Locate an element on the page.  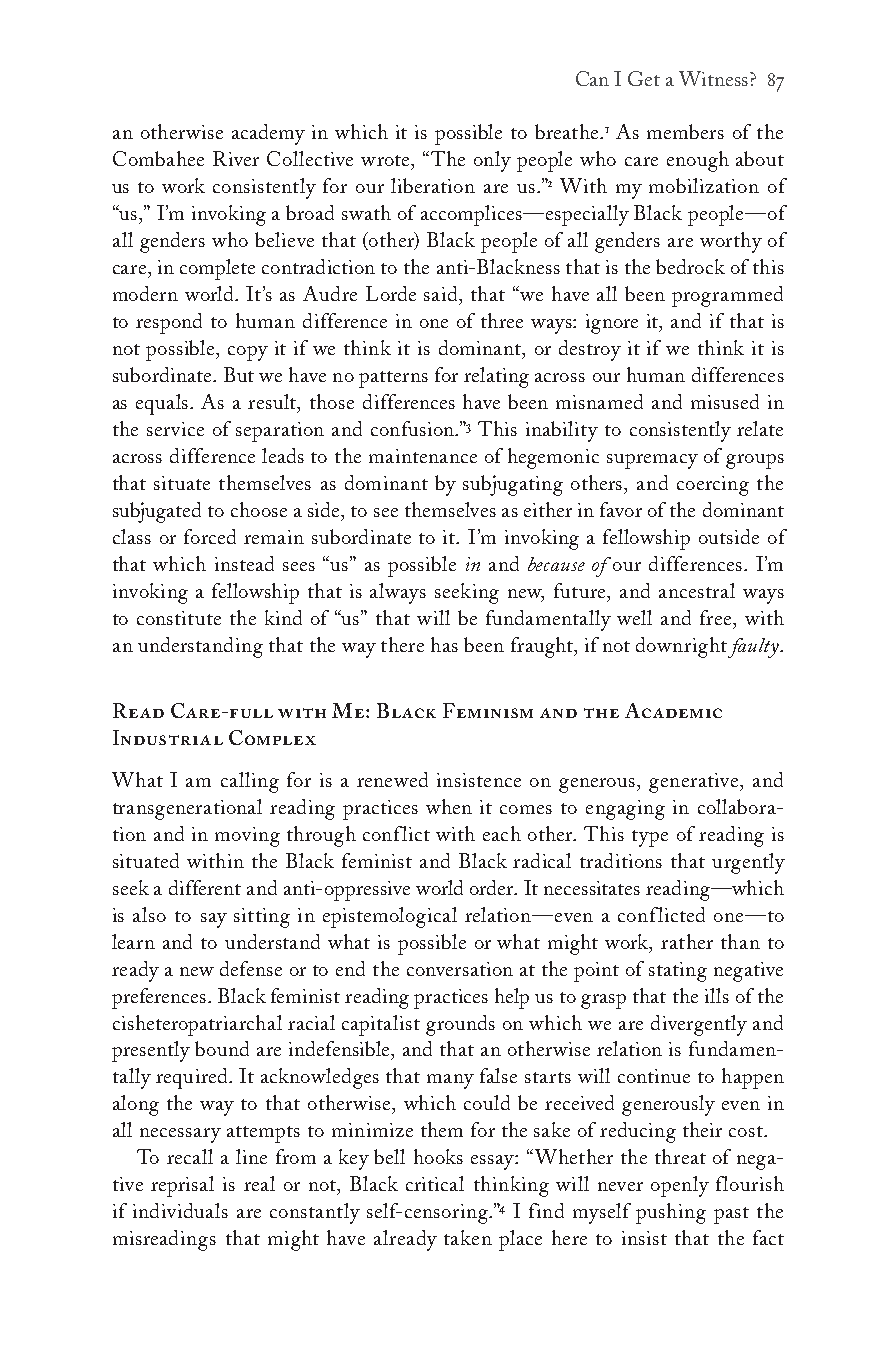
only is located at coordinates (492, 161).
